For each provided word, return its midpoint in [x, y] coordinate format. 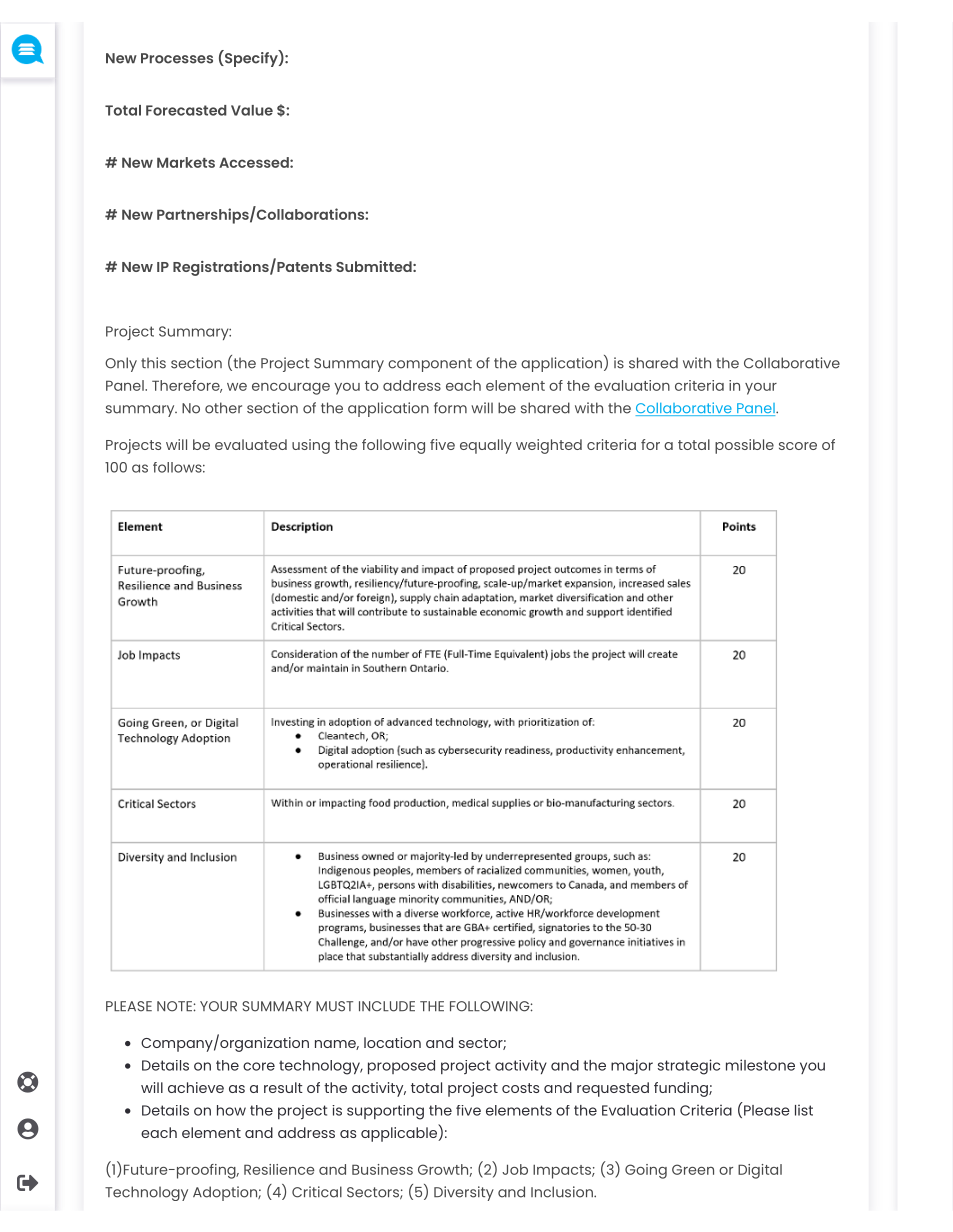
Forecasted [186, 110]
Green [693, 1169]
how [231, 1110]
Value [252, 110]
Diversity [464, 1193]
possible [744, 446]
